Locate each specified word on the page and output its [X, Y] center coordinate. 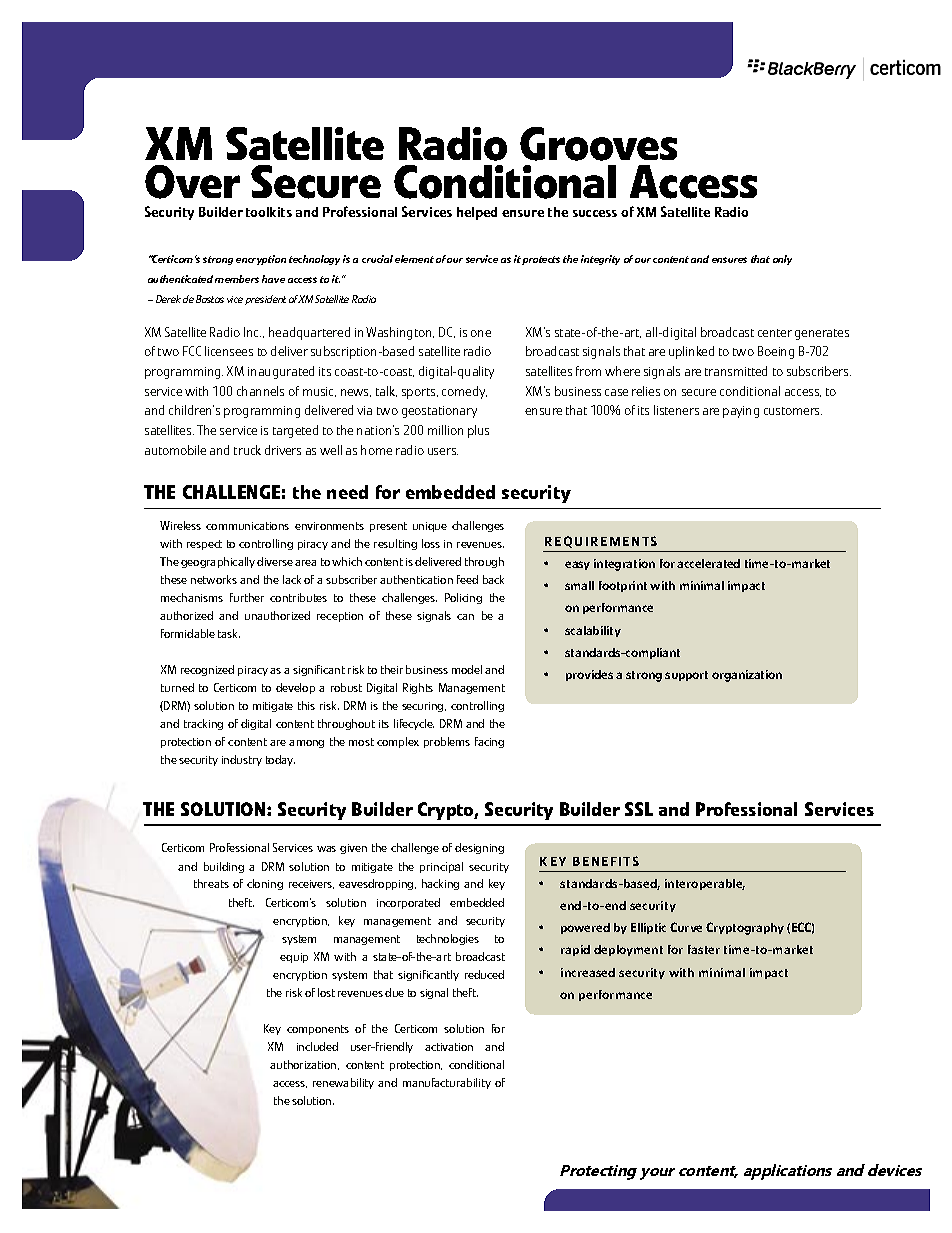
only [782, 260]
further [247, 597]
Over [192, 182]
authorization [304, 1065]
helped [477, 213]
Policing [463, 598]
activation [449, 1047]
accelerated [708, 563]
